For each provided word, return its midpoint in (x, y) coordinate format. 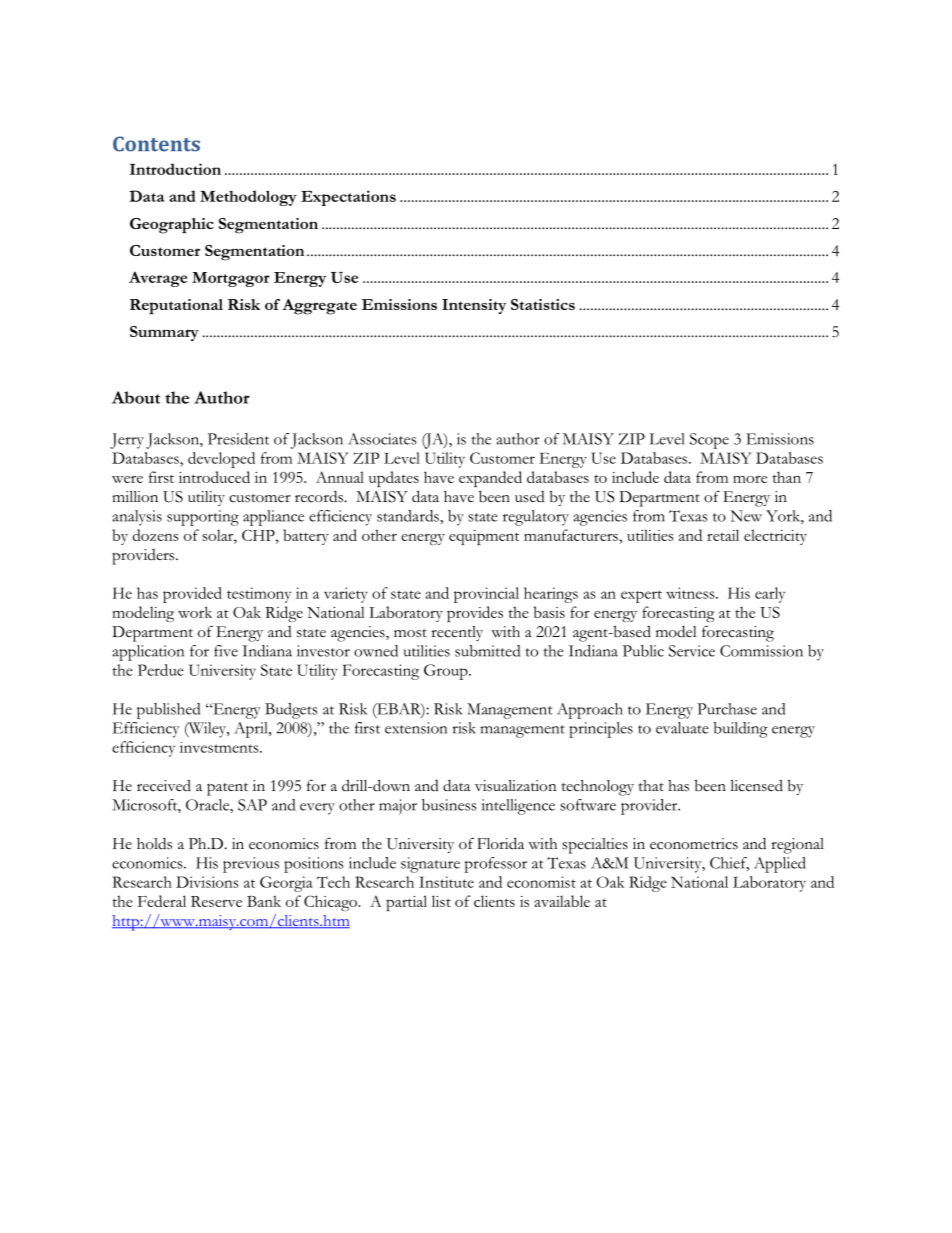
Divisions (207, 882)
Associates (382, 439)
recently (457, 633)
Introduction (175, 169)
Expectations (348, 198)
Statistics (543, 304)
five (226, 651)
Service (692, 651)
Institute (446, 882)
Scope (709, 441)
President (238, 439)
